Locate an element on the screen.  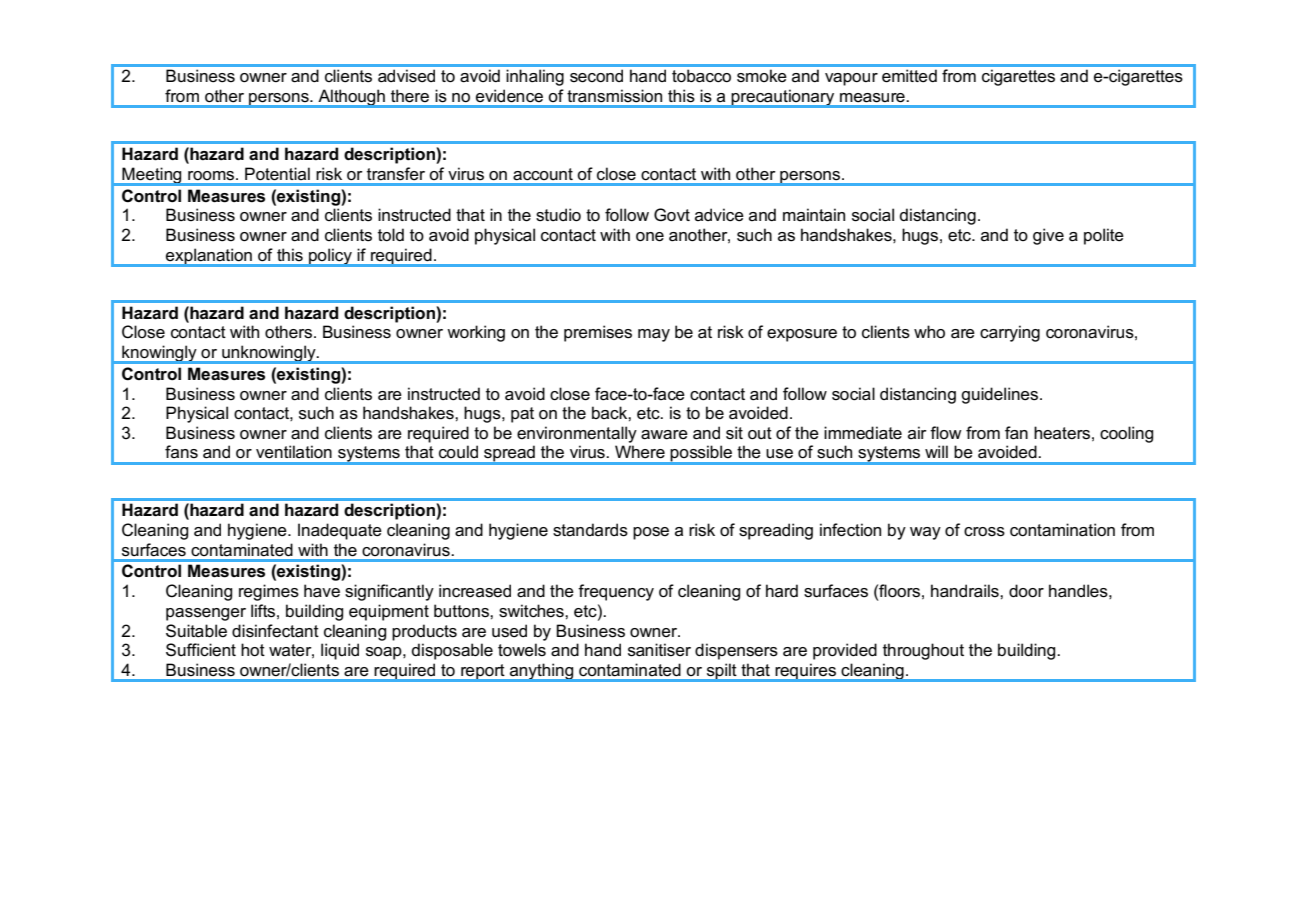
Although is located at coordinates (351, 98).
